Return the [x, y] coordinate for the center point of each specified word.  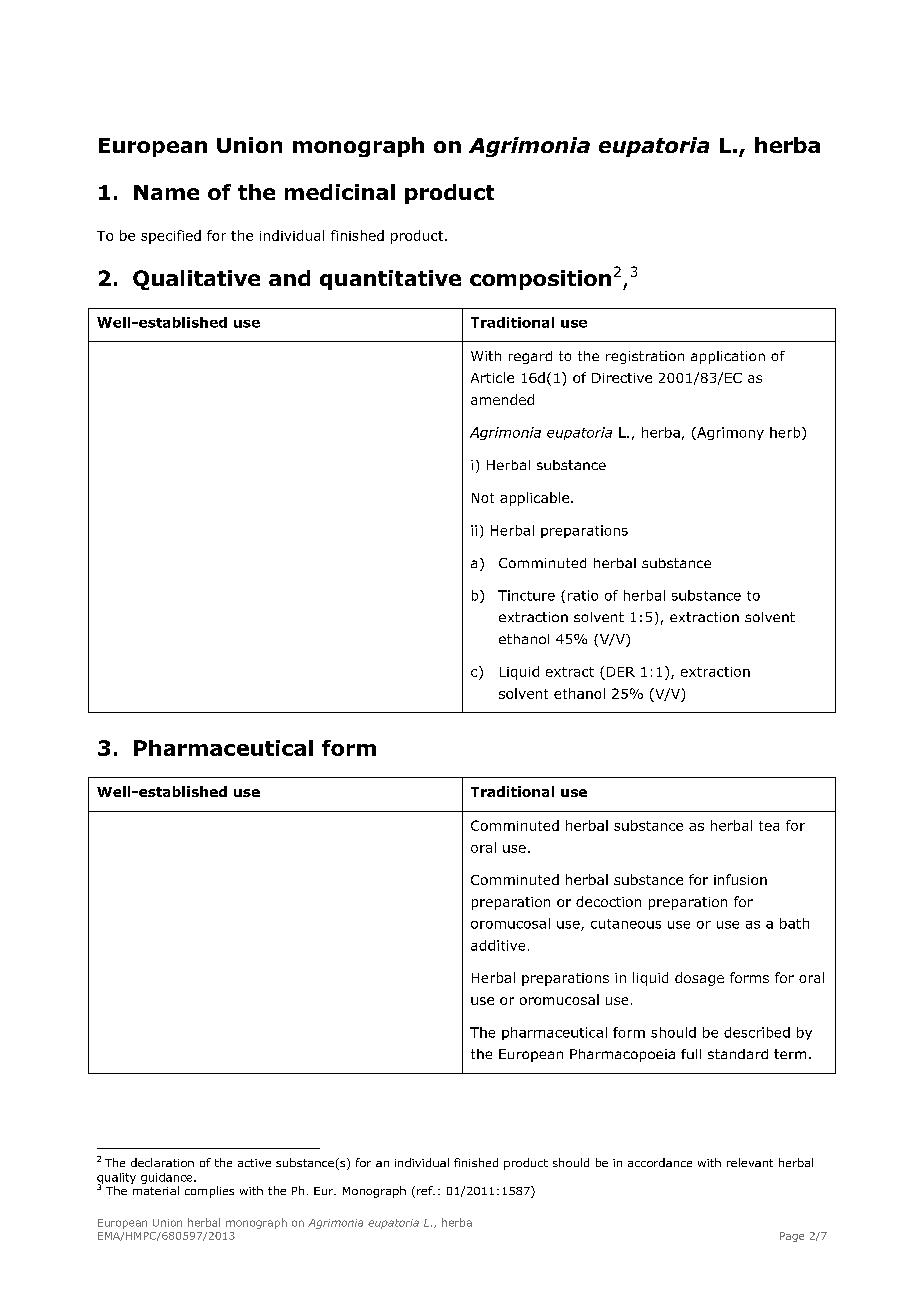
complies [209, 1192]
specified [171, 237]
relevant [750, 1162]
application [728, 357]
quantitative [390, 280]
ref [426, 1190]
